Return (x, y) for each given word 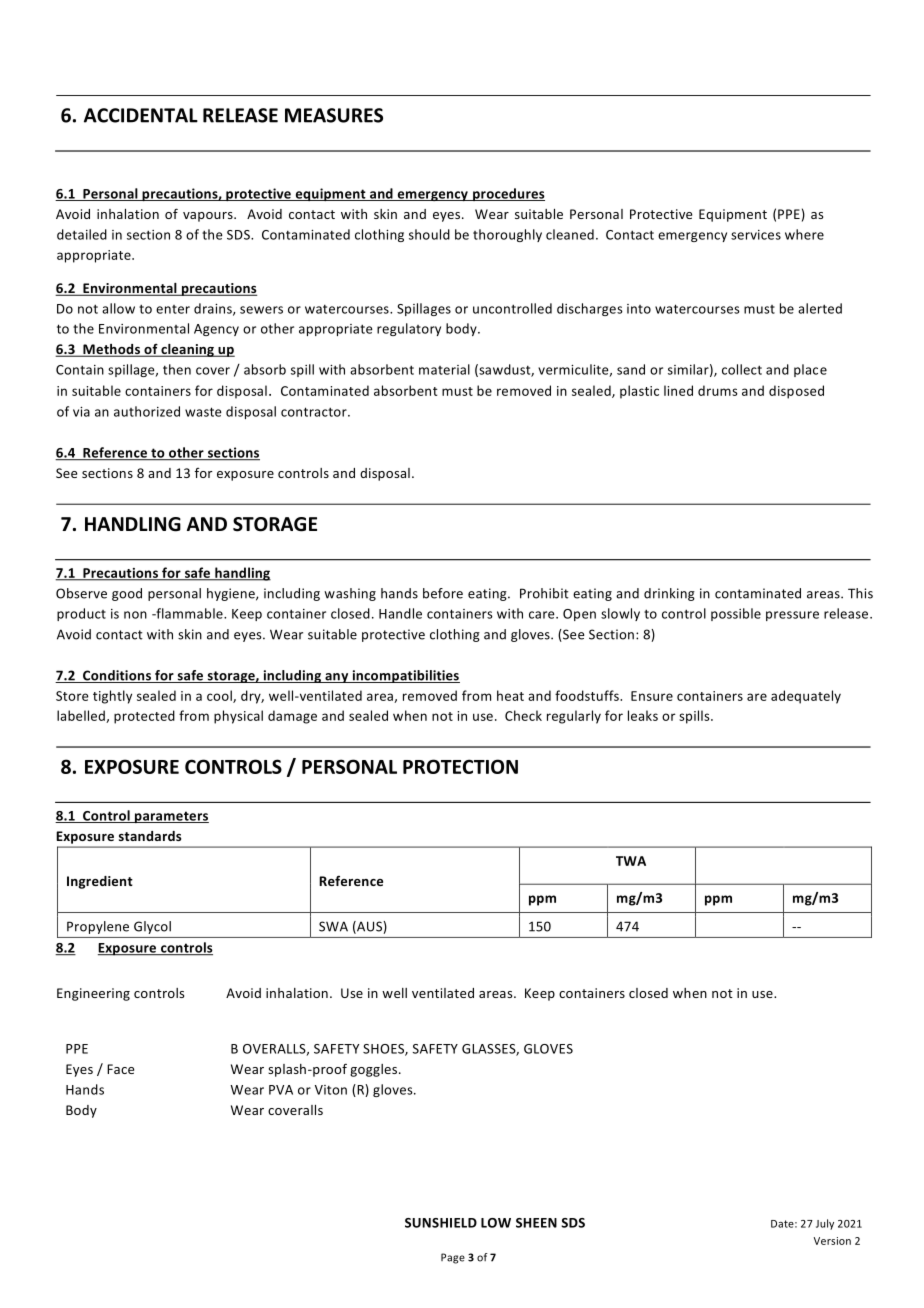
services (756, 235)
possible (736, 614)
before (443, 593)
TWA (631, 861)
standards (150, 836)
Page (453, 1258)
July (825, 1224)
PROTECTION (460, 766)
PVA (281, 1090)
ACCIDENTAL (141, 115)
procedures (508, 194)
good (127, 594)
